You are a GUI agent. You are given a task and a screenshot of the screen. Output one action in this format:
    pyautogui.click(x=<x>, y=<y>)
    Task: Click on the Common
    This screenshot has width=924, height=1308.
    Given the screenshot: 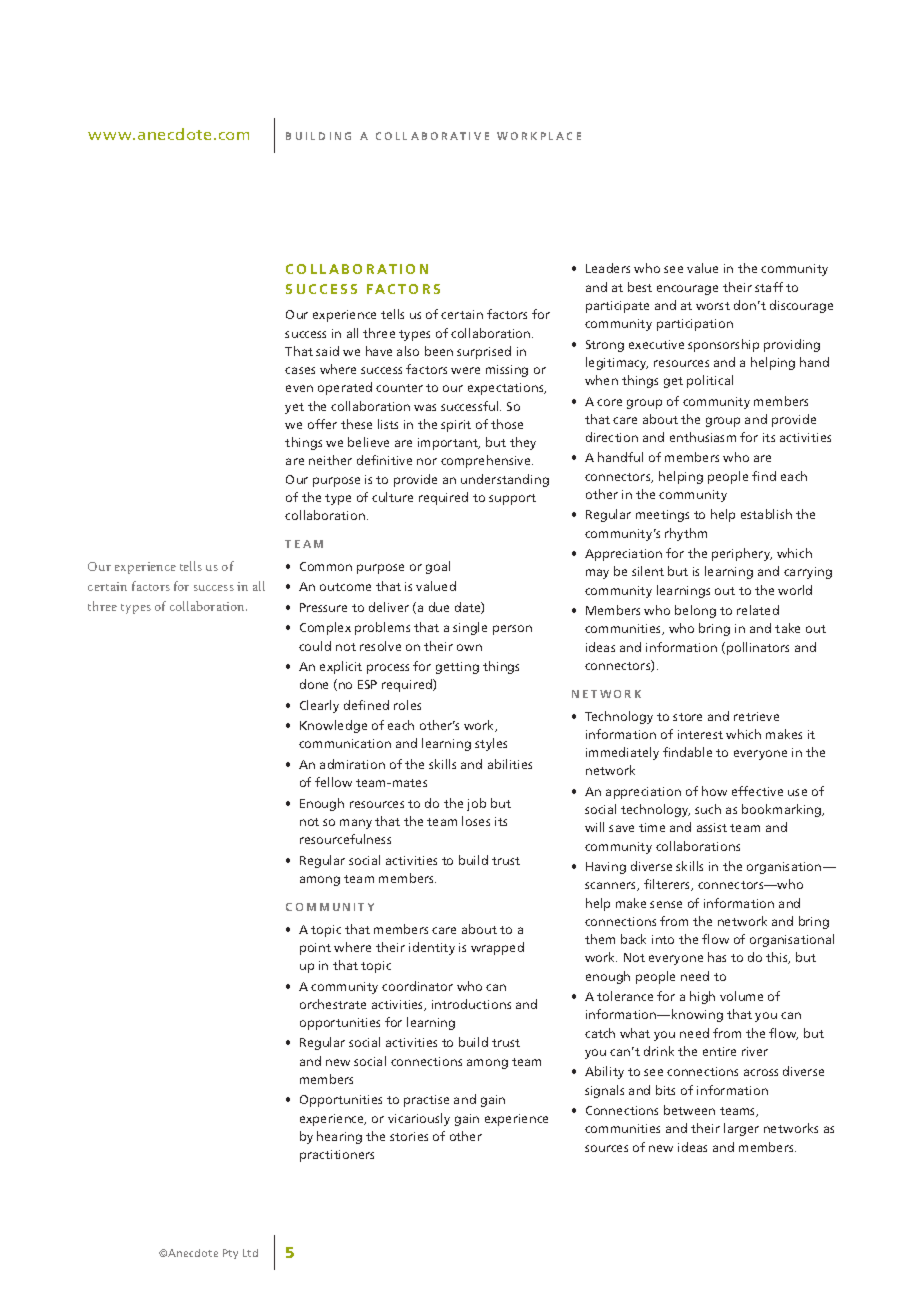 What is the action you would take?
    pyautogui.click(x=326, y=566)
